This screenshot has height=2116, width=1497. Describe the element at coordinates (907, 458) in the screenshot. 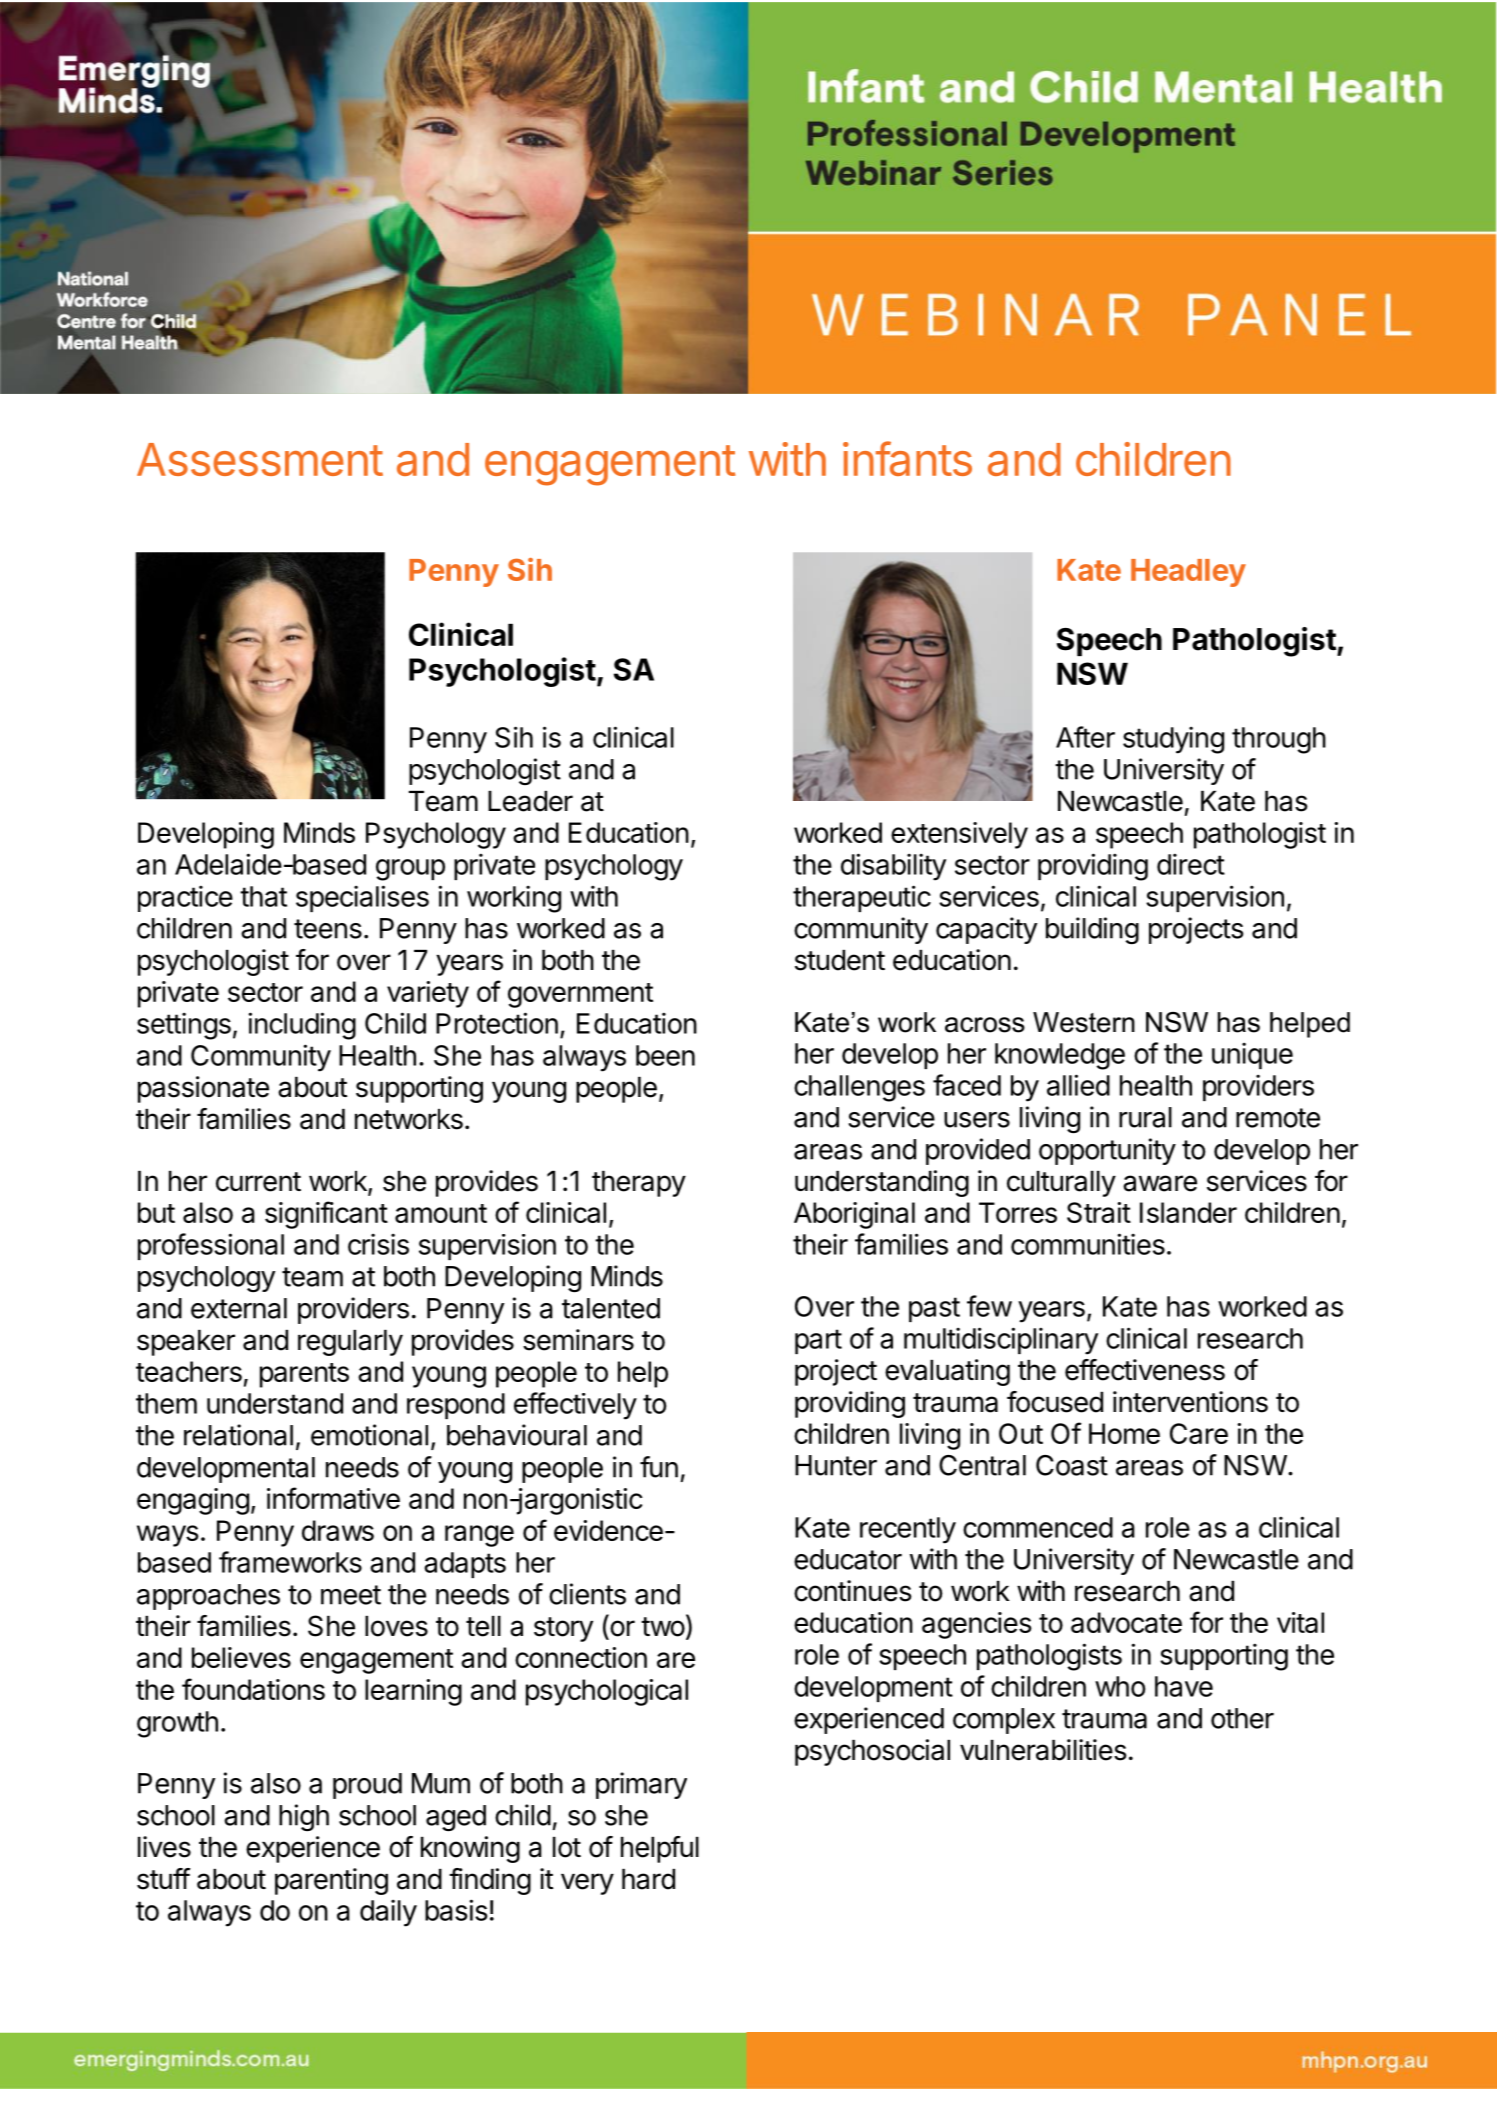

I see `infants` at that location.
